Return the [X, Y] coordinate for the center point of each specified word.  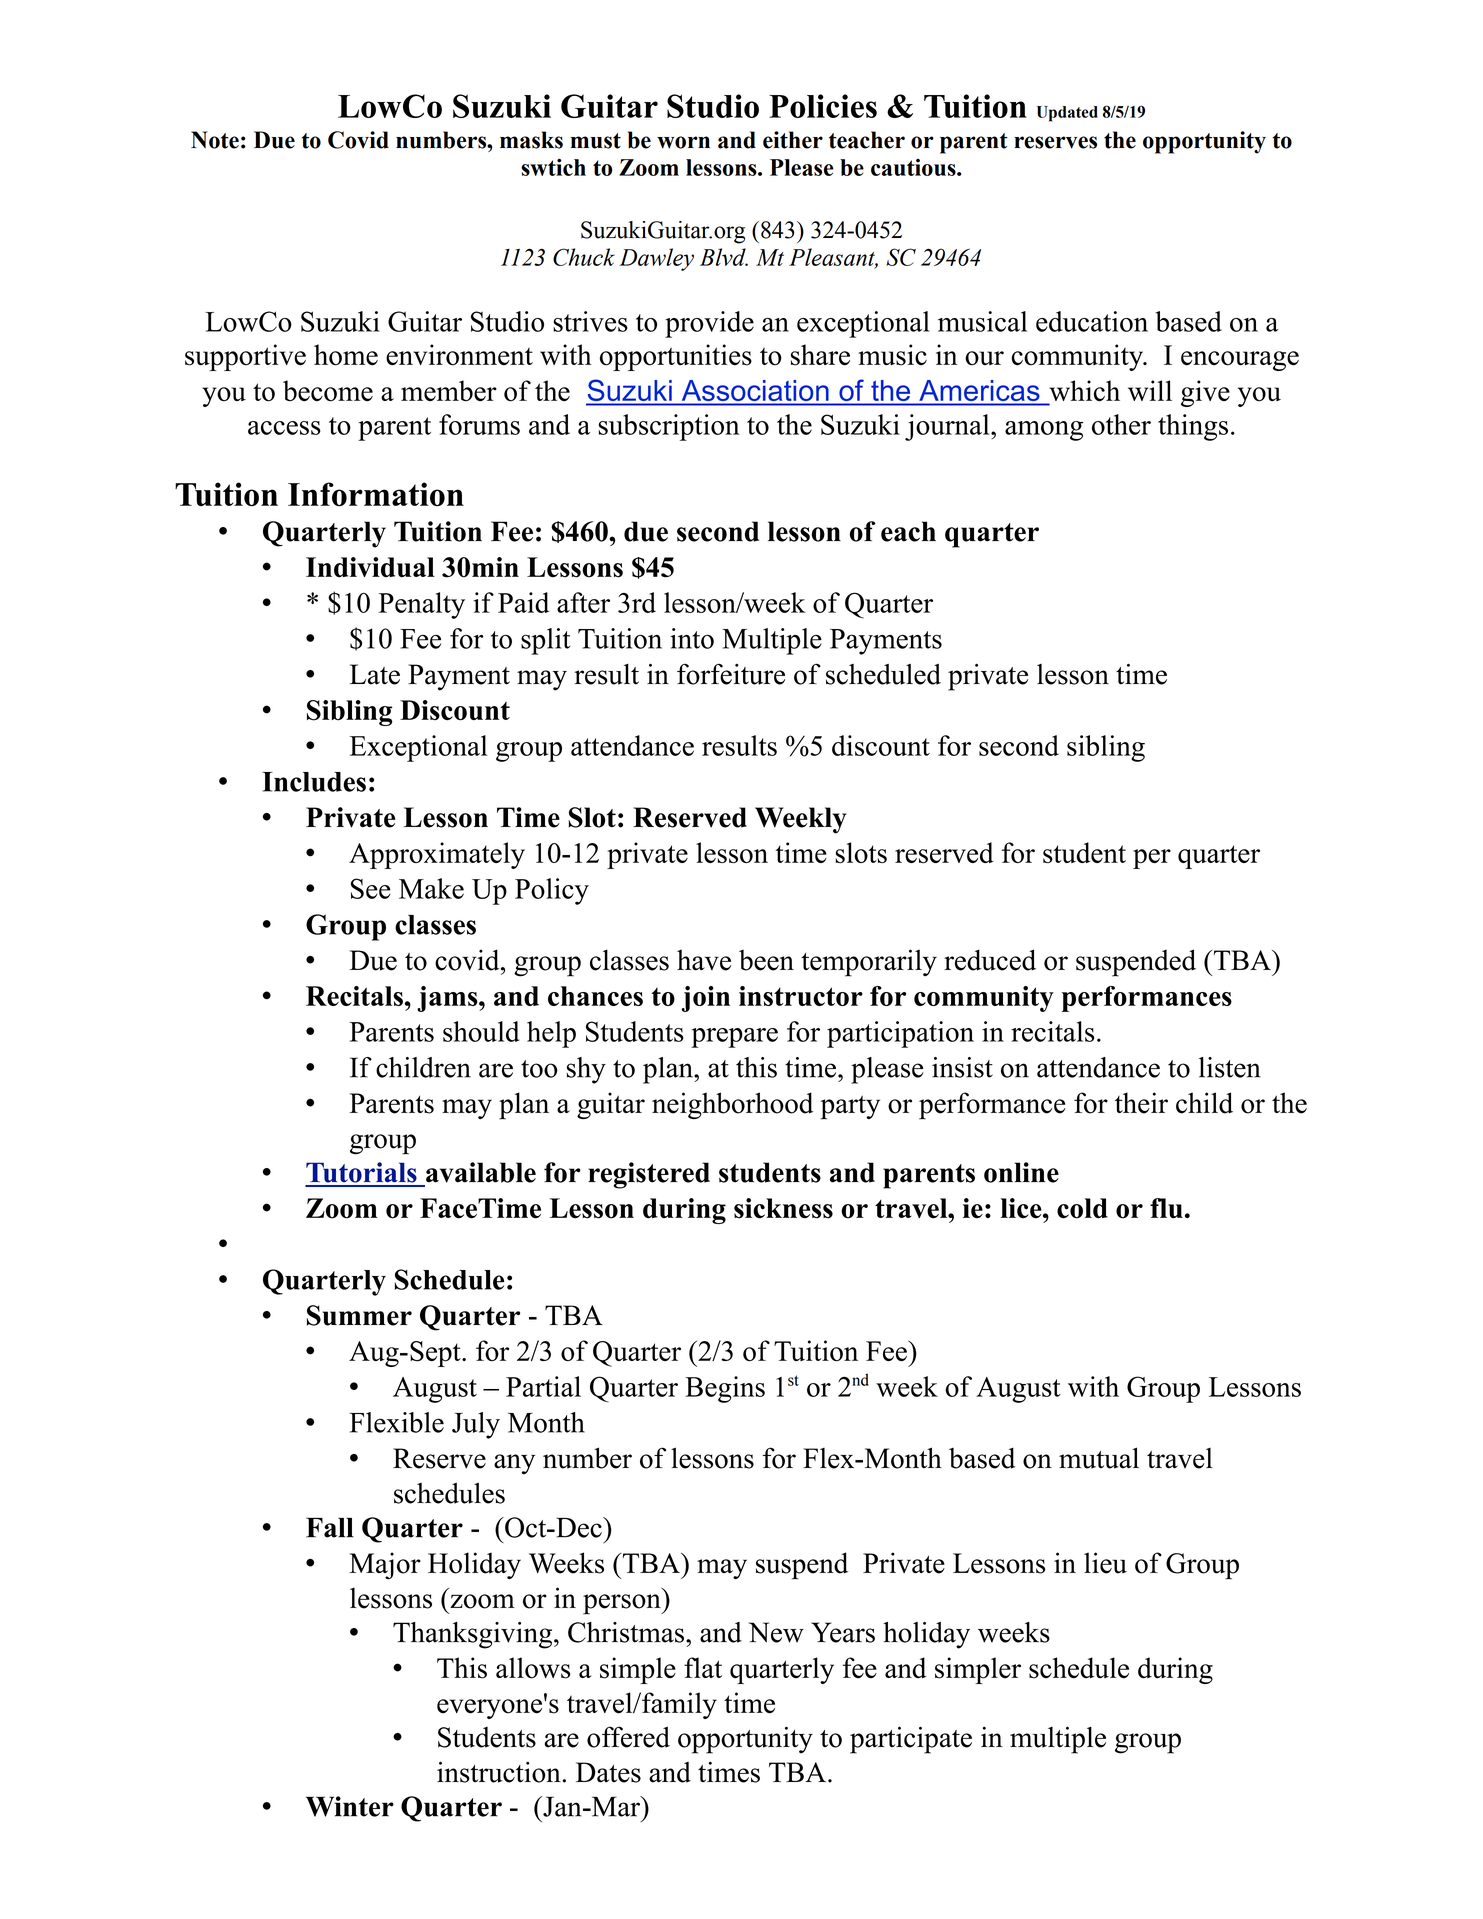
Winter [350, 1806]
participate [911, 1740]
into [692, 638]
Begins [725, 1389]
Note [215, 140]
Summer [359, 1315]
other [1121, 424]
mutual [1099, 1458]
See [371, 888]
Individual [370, 567]
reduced [990, 960]
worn [683, 142]
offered [628, 1737]
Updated [1067, 114]
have [704, 960]
